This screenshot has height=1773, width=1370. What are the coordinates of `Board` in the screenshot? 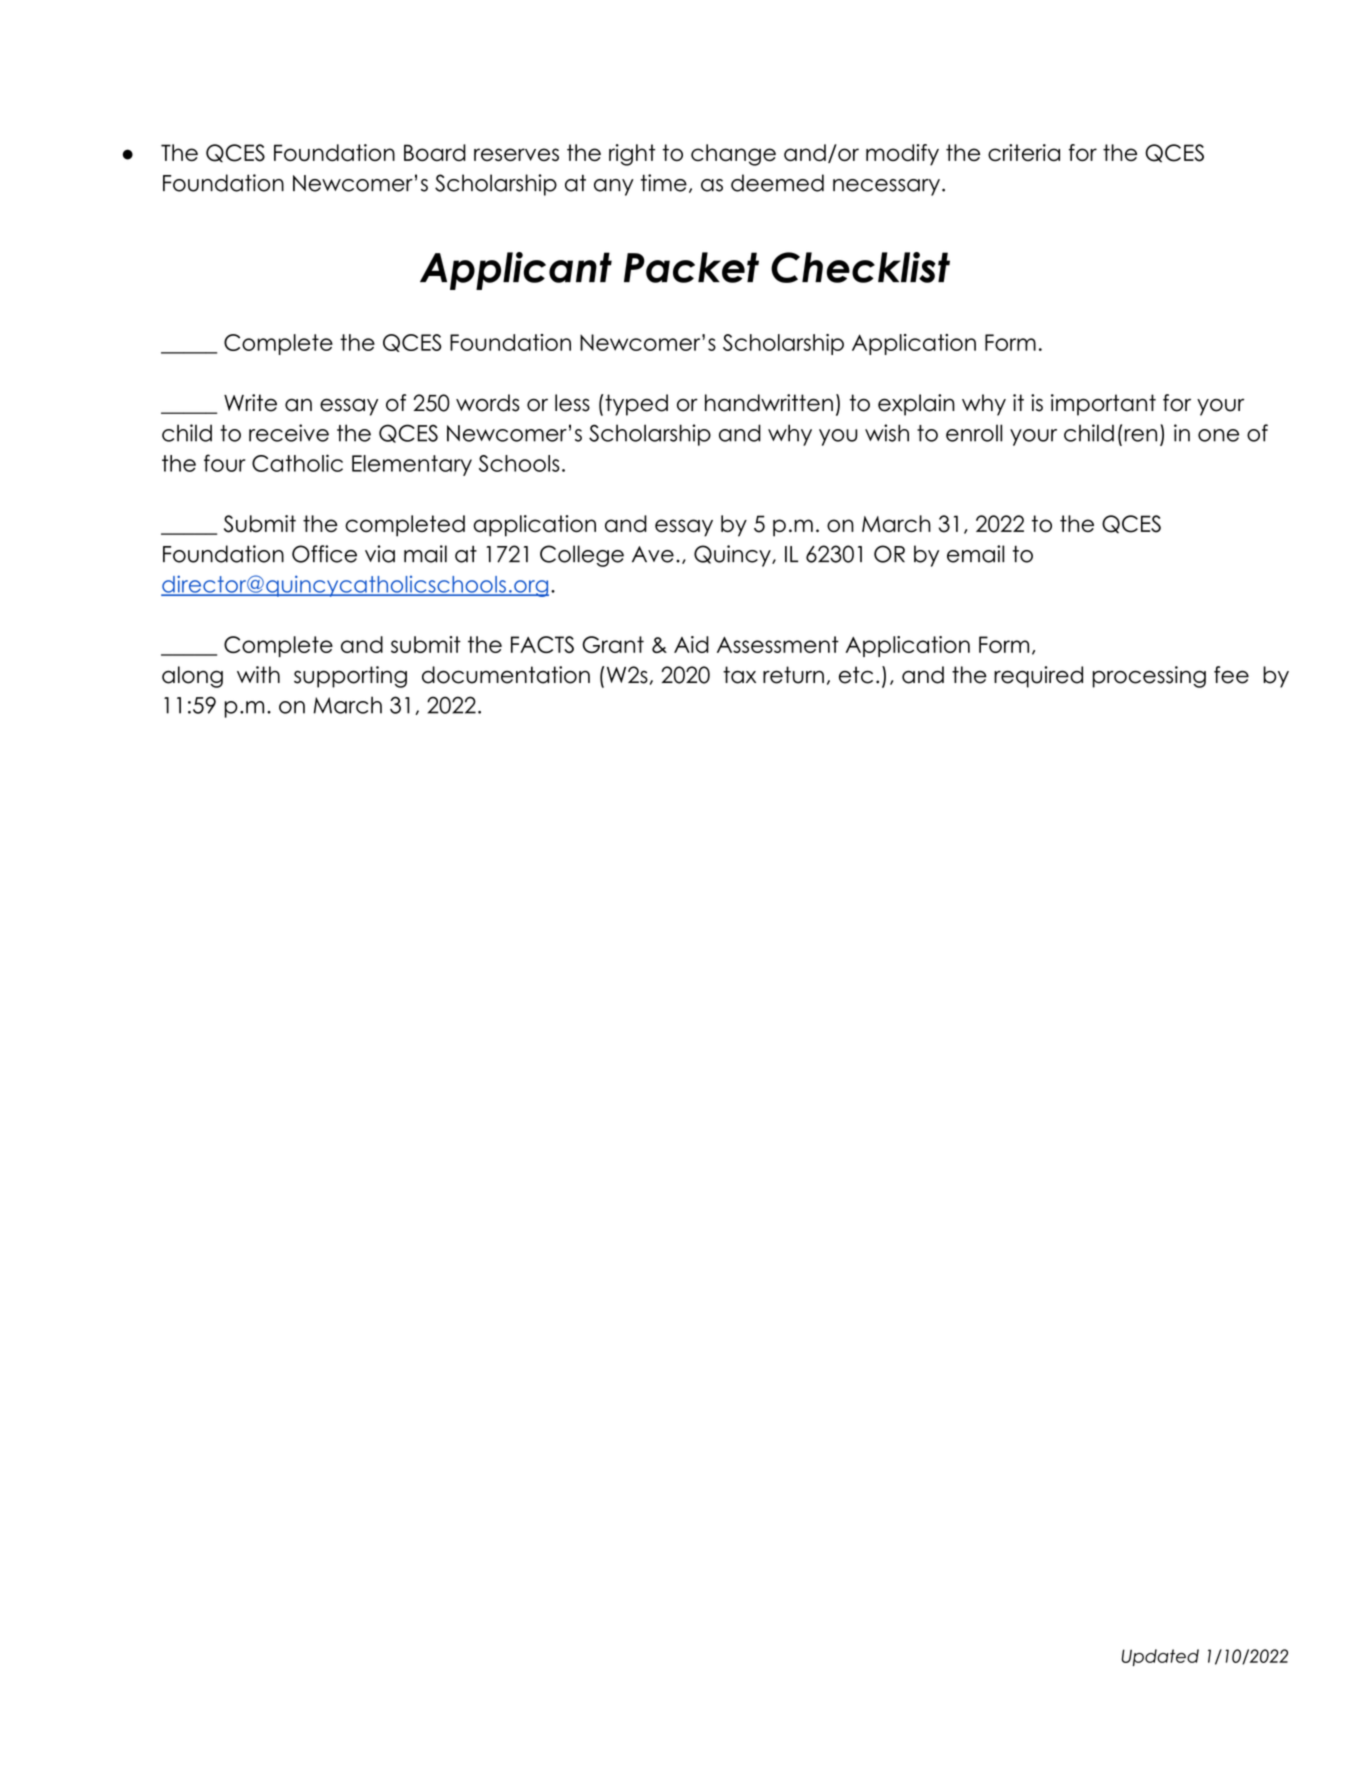 It's located at (435, 152).
